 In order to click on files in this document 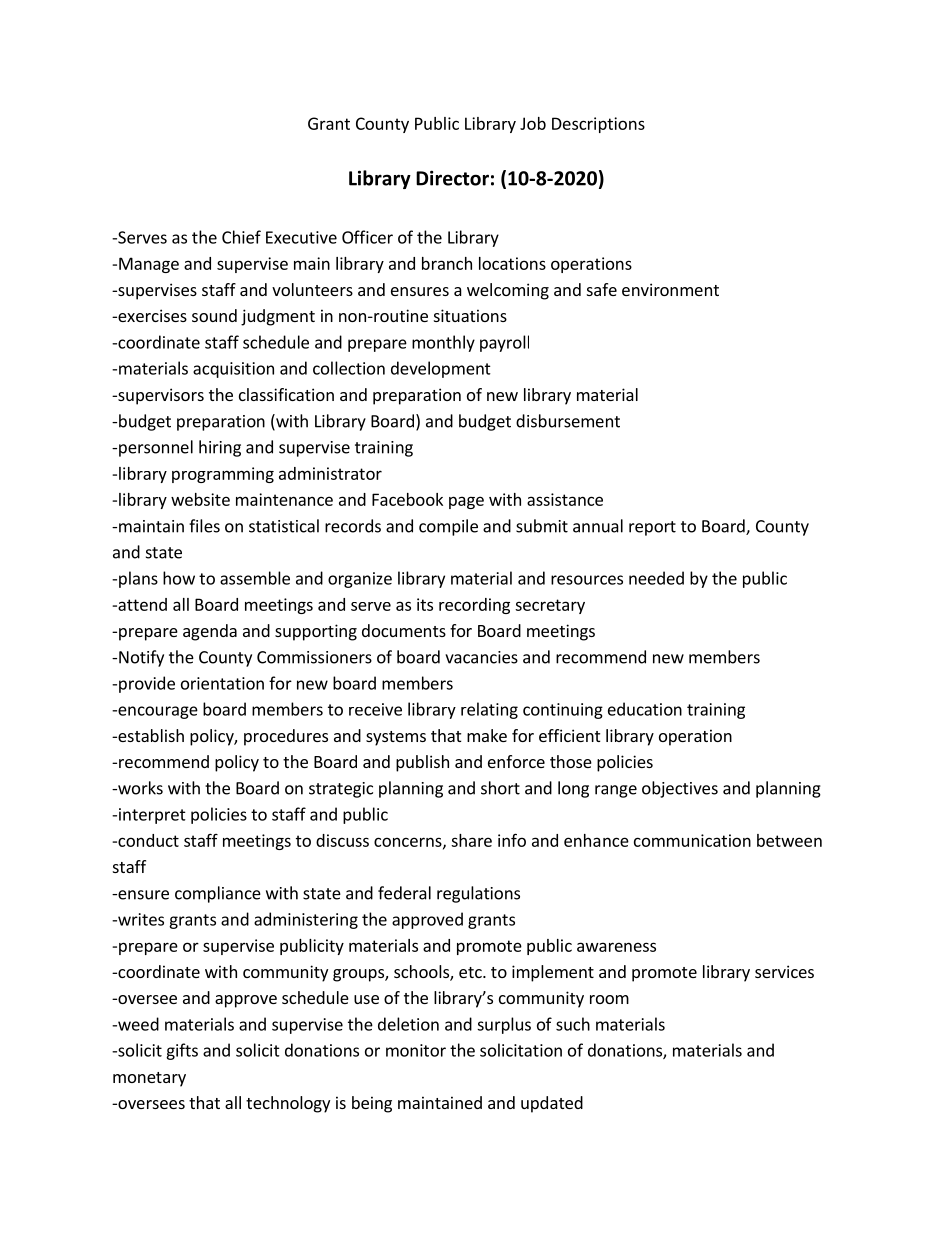, I will do `click(204, 526)`.
